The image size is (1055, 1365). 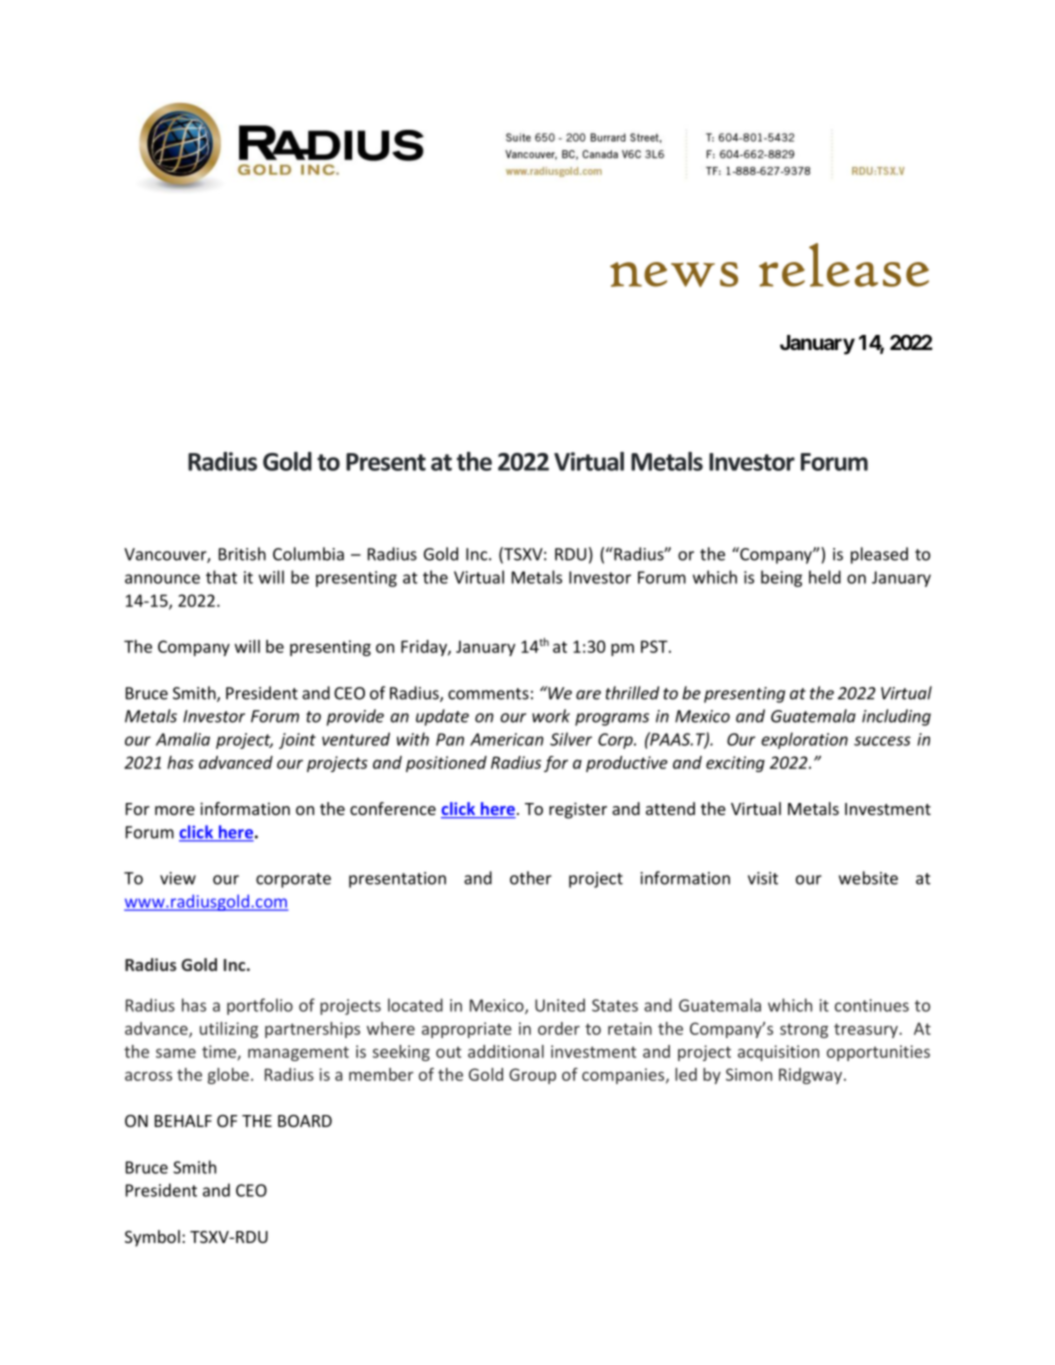 What do you see at coordinates (425, 648) in the page?
I see `Friday` at bounding box center [425, 648].
